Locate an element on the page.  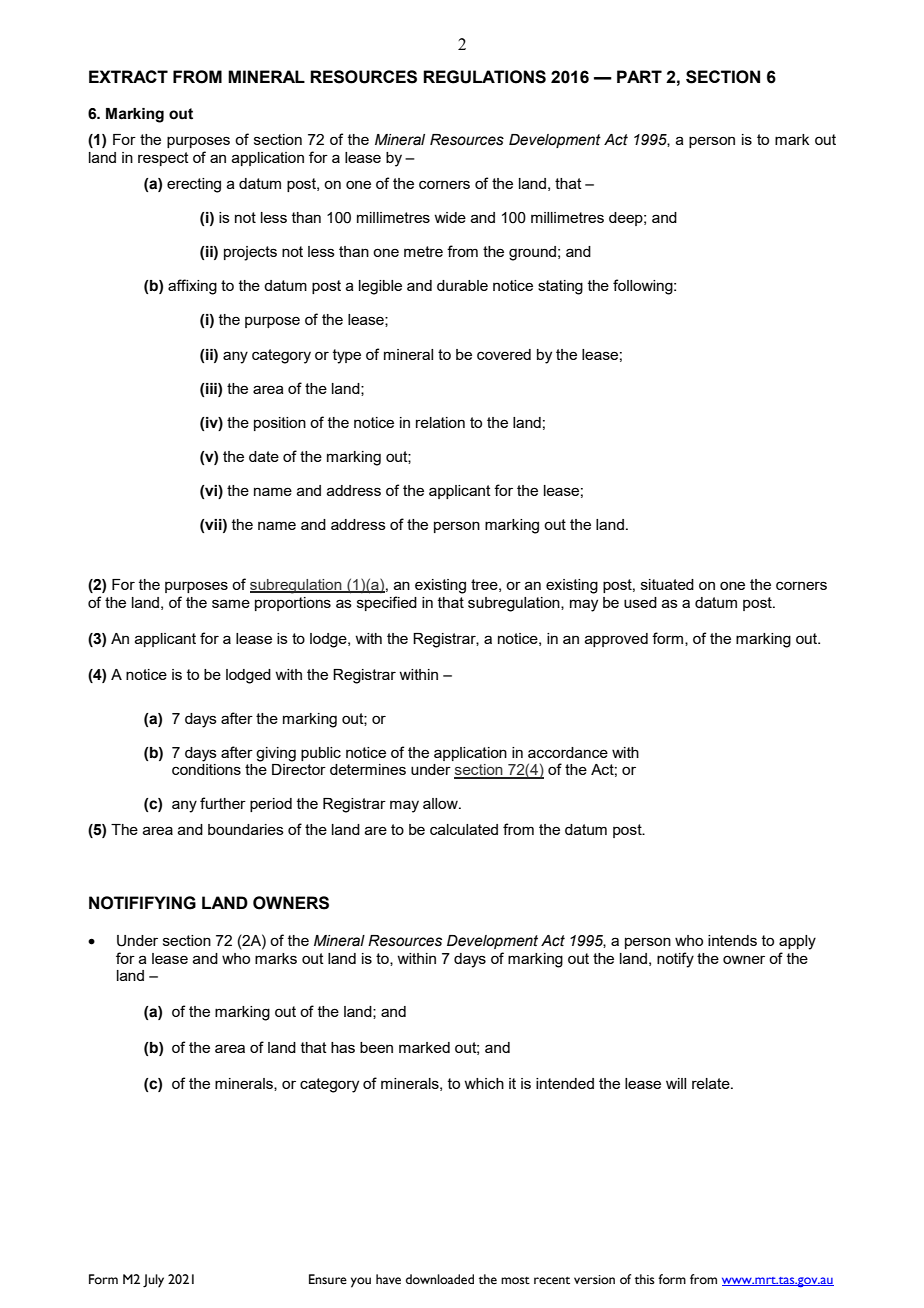
specified is located at coordinates (387, 603).
